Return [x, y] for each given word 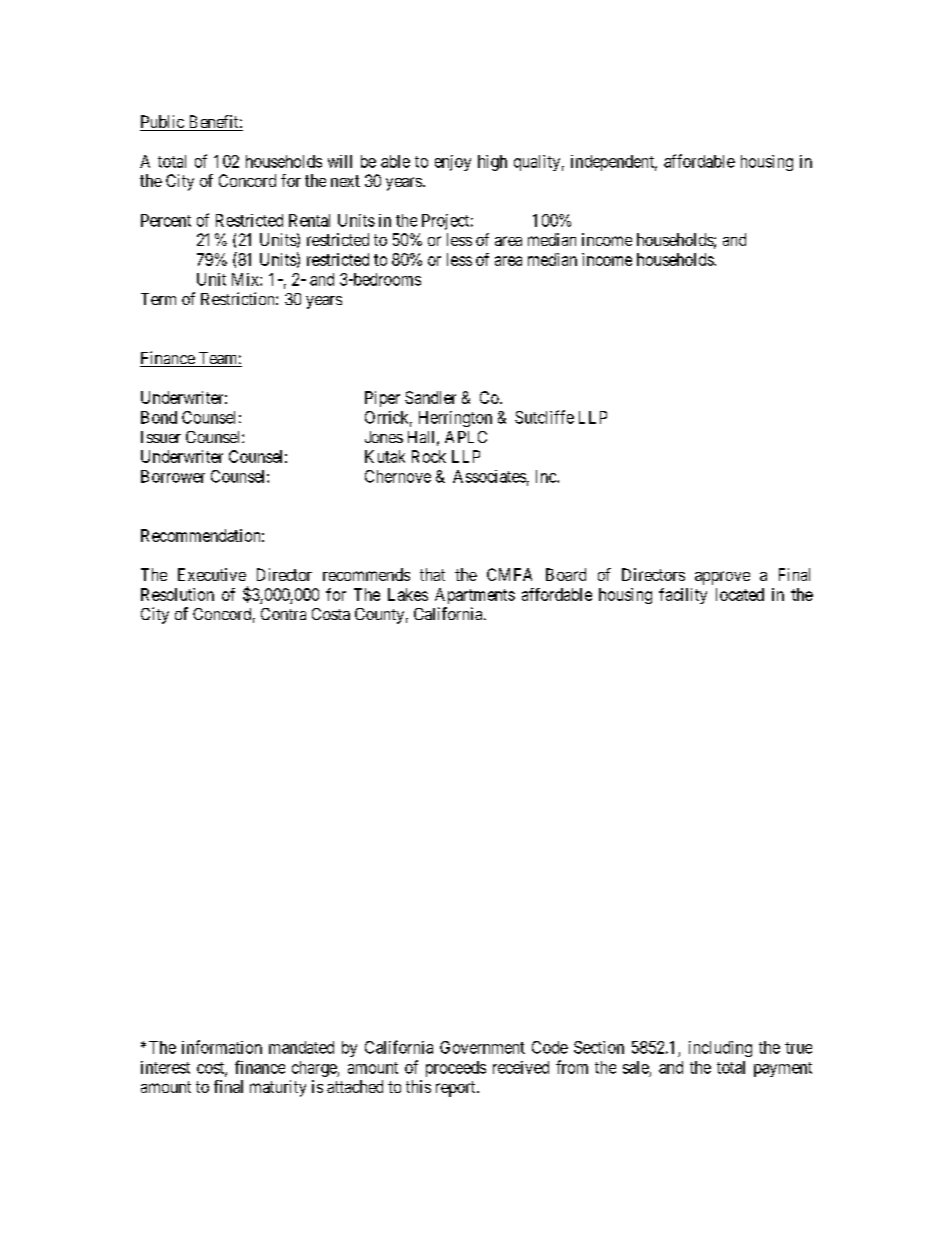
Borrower [173, 476]
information [222, 1047]
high [492, 163]
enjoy [453, 163]
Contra [283, 614]
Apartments [475, 596]
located [740, 594]
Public [163, 123]
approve [722, 578]
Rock [429, 456]
